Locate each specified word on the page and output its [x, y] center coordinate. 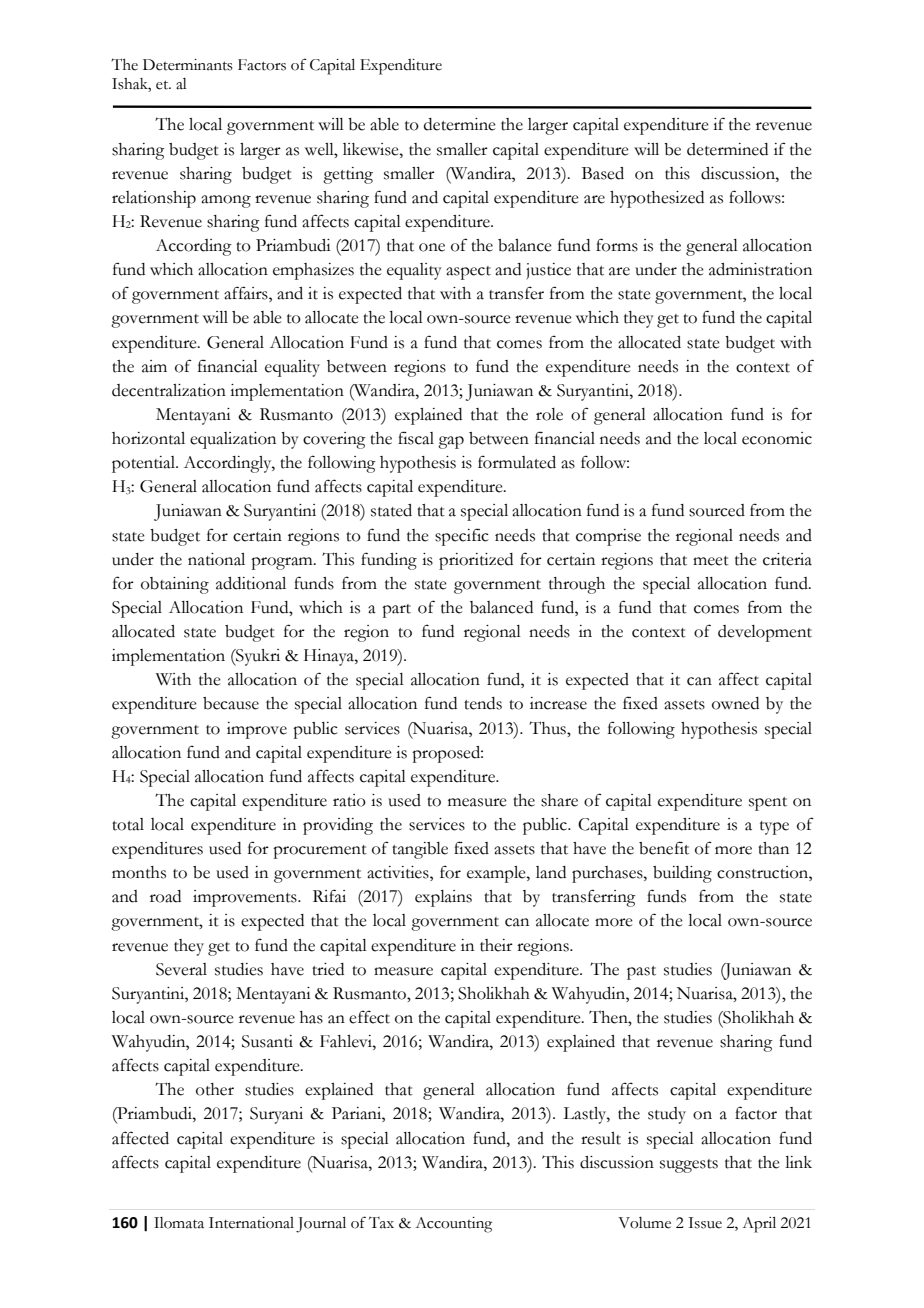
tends [483, 703]
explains [443, 898]
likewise [372, 149]
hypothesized [657, 199]
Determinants [188, 65]
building [682, 874]
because [231, 703]
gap [451, 442]
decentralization [169, 390]
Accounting [453, 1225]
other [215, 1089]
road [165, 896]
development [765, 633]
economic [777, 438]
